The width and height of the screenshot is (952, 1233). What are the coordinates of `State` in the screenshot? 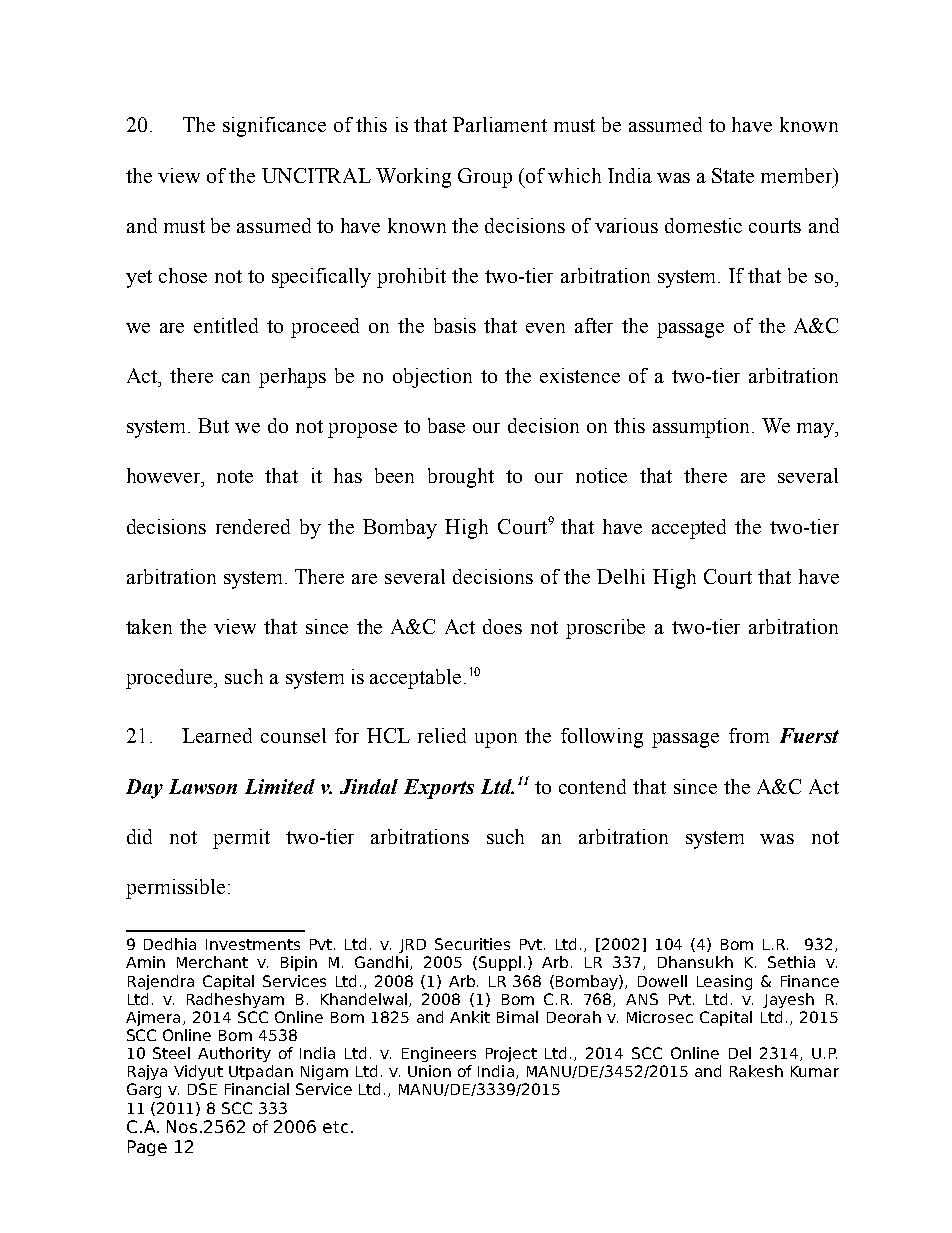 It's located at (733, 175).
